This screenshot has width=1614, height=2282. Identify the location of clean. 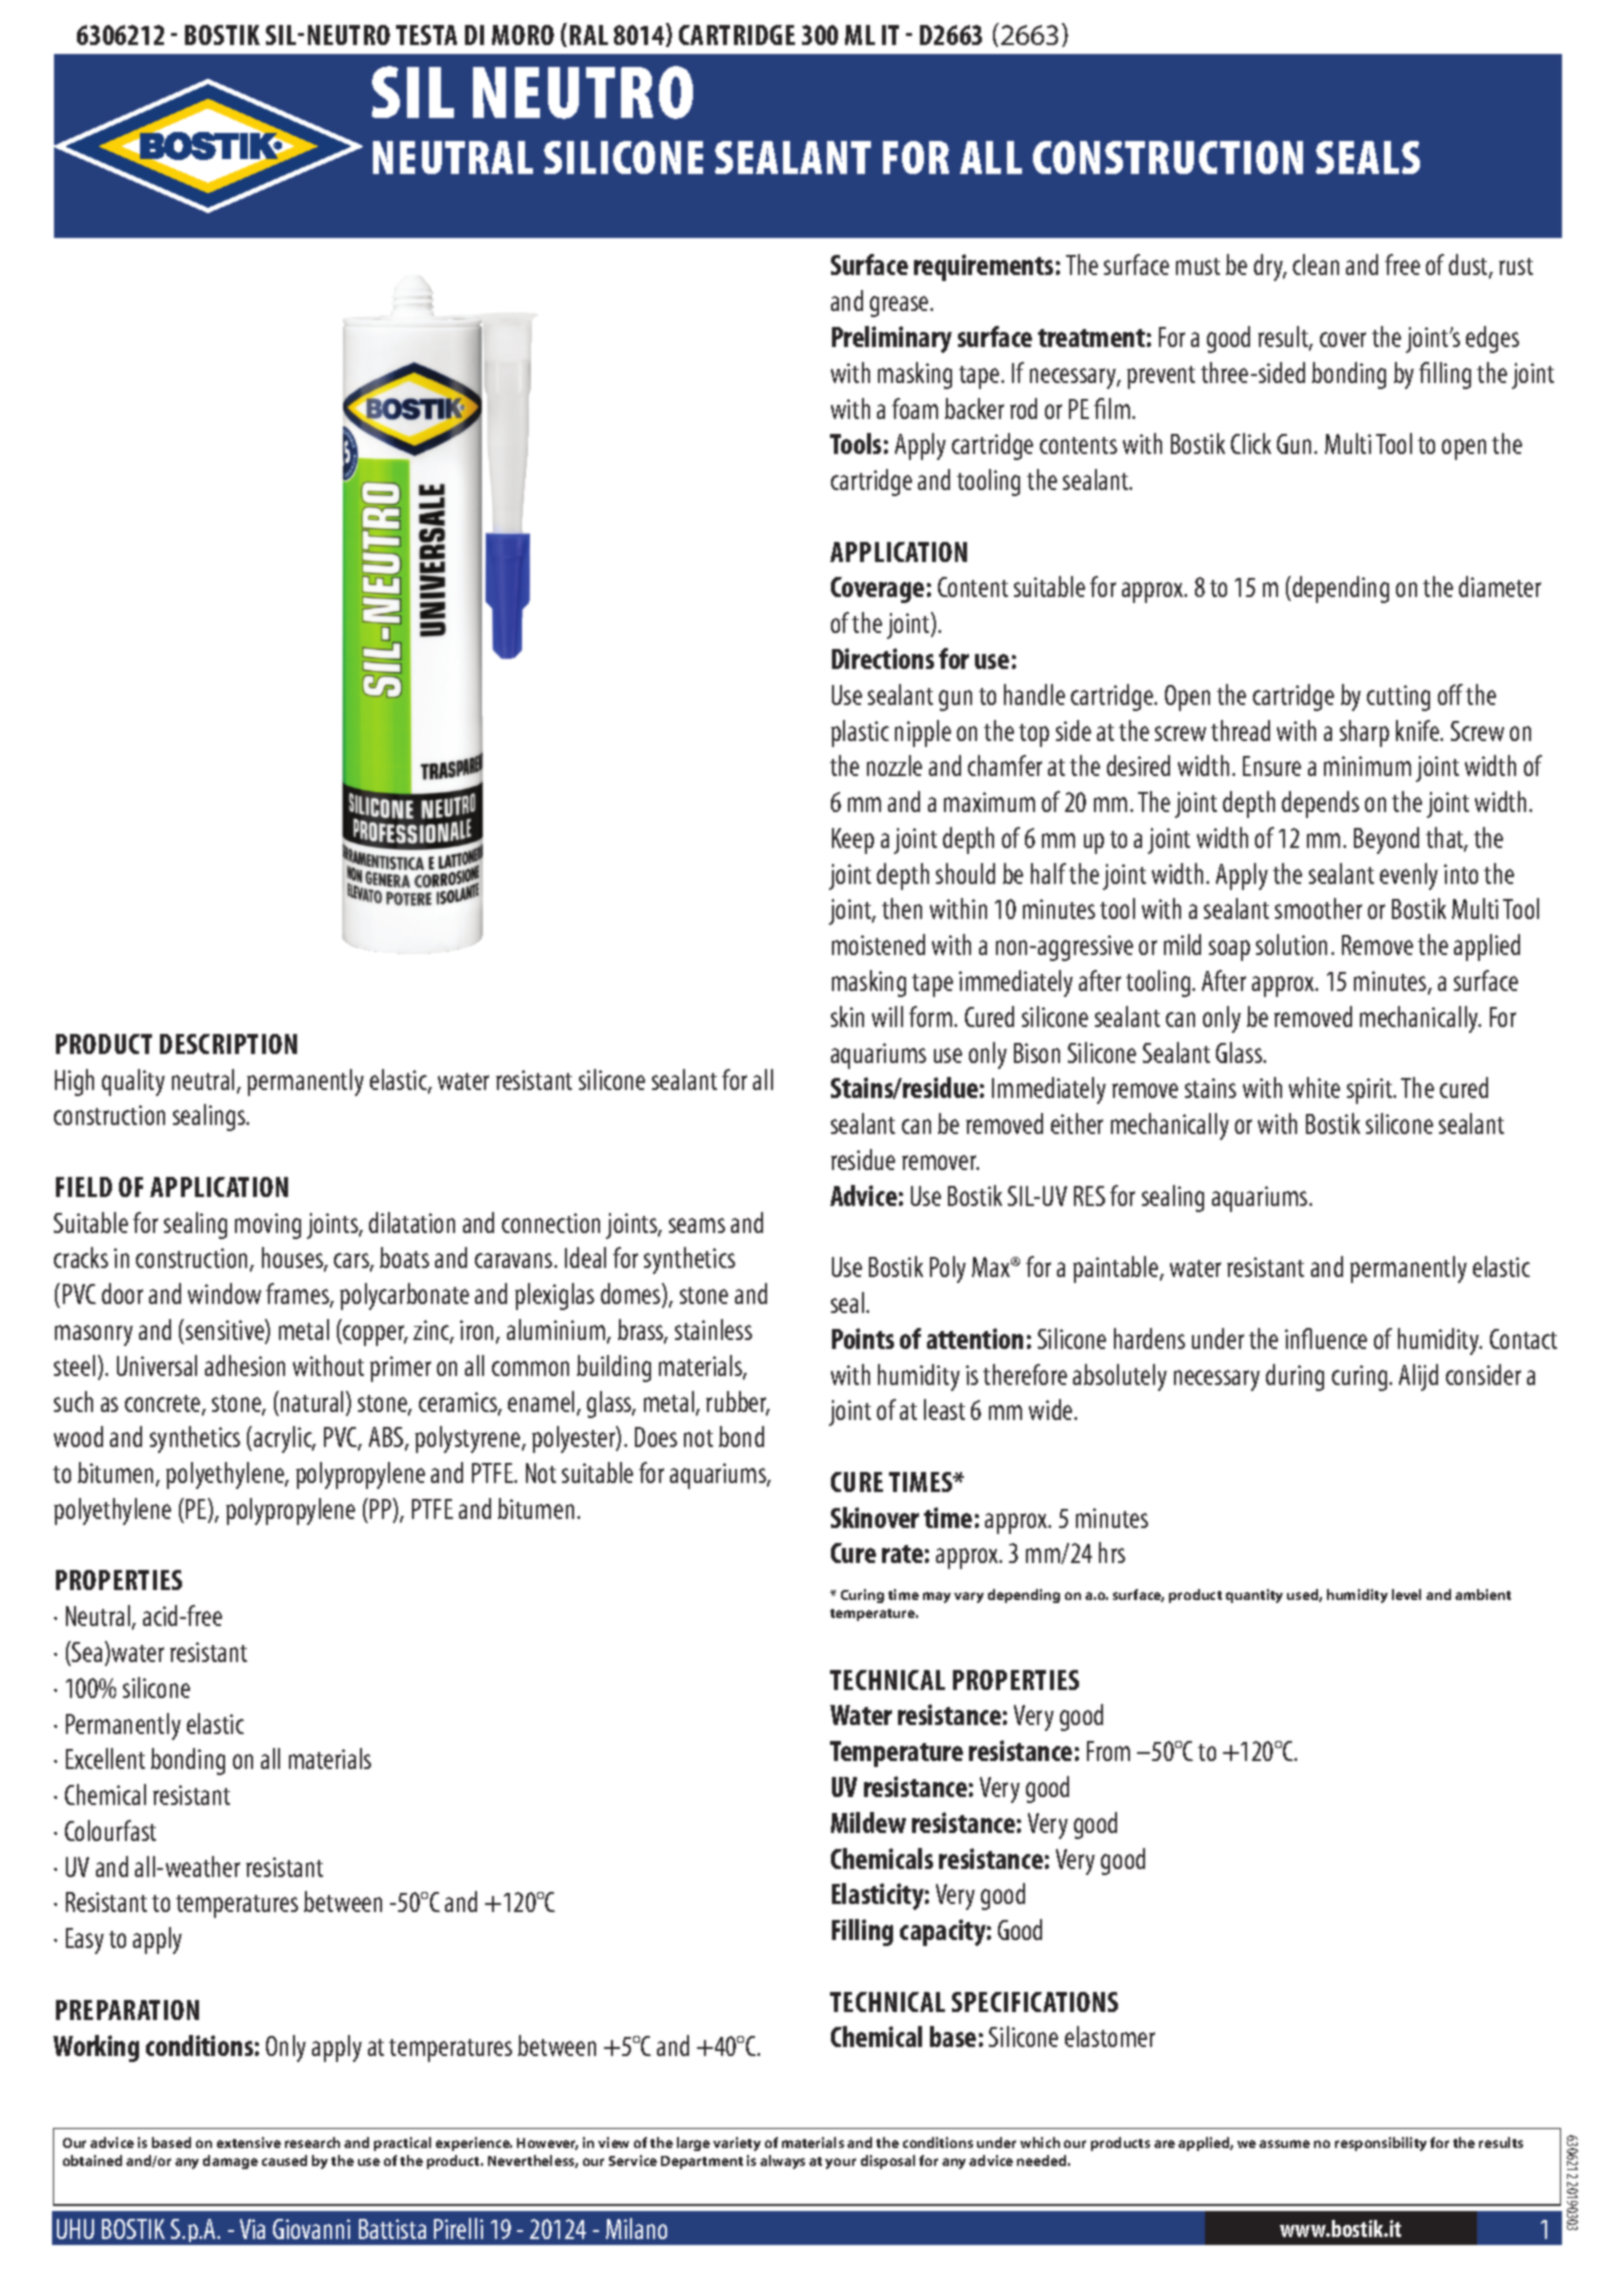
(1316, 264).
